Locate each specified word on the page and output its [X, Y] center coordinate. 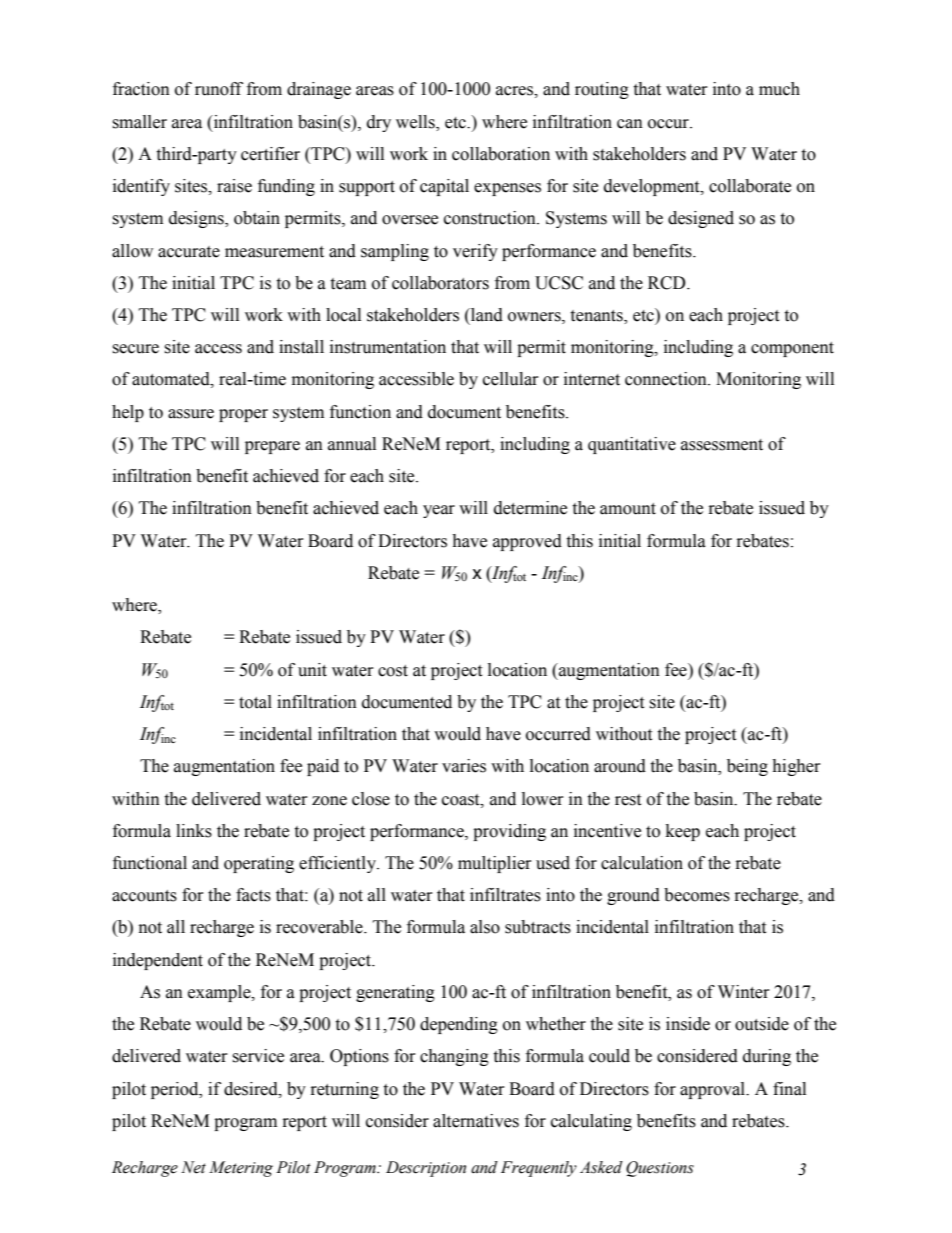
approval [713, 1090]
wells [416, 122]
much [779, 89]
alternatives [476, 1121]
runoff [219, 89]
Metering [241, 1169]
